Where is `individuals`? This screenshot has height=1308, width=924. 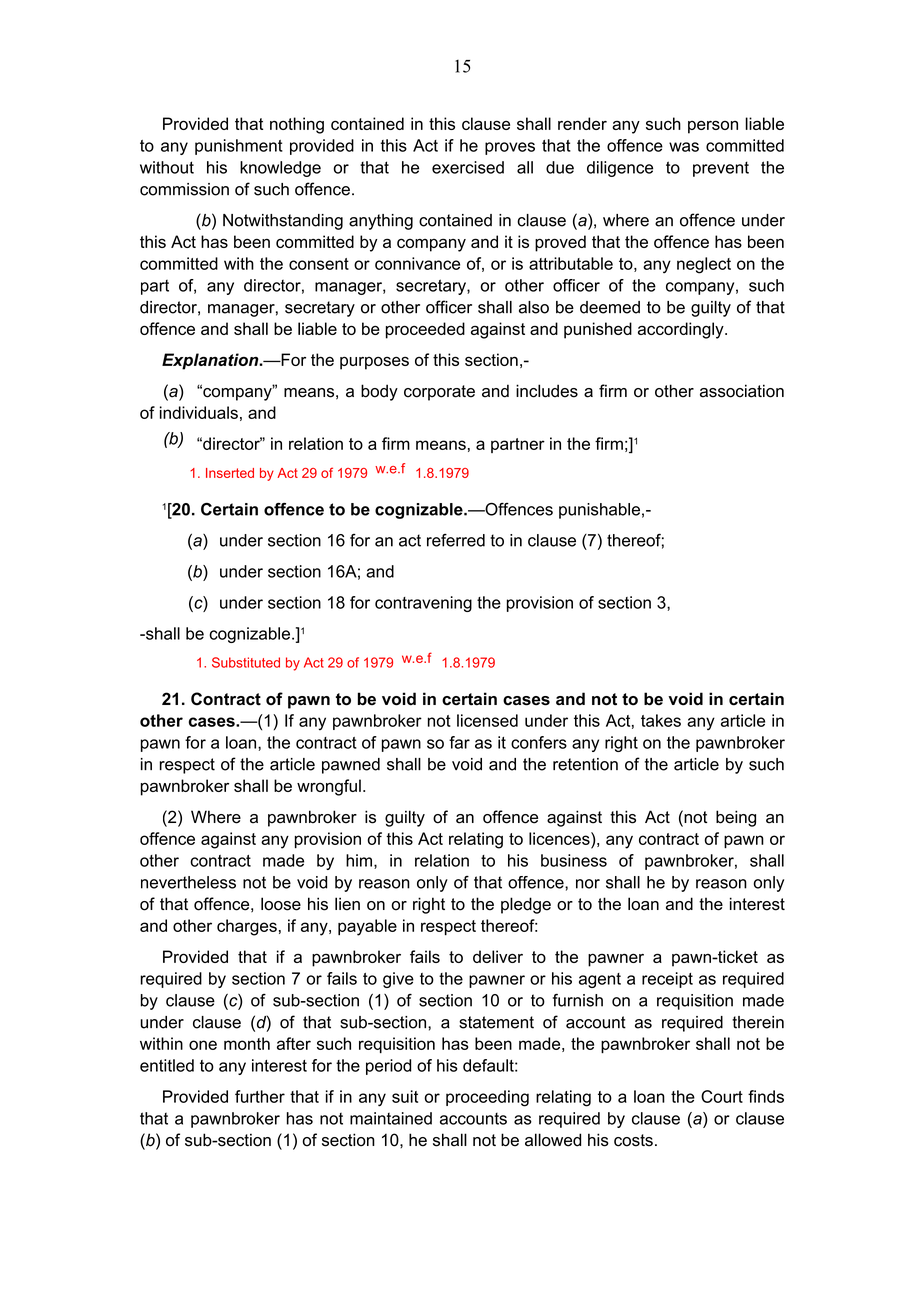 individuals is located at coordinates (199, 412).
